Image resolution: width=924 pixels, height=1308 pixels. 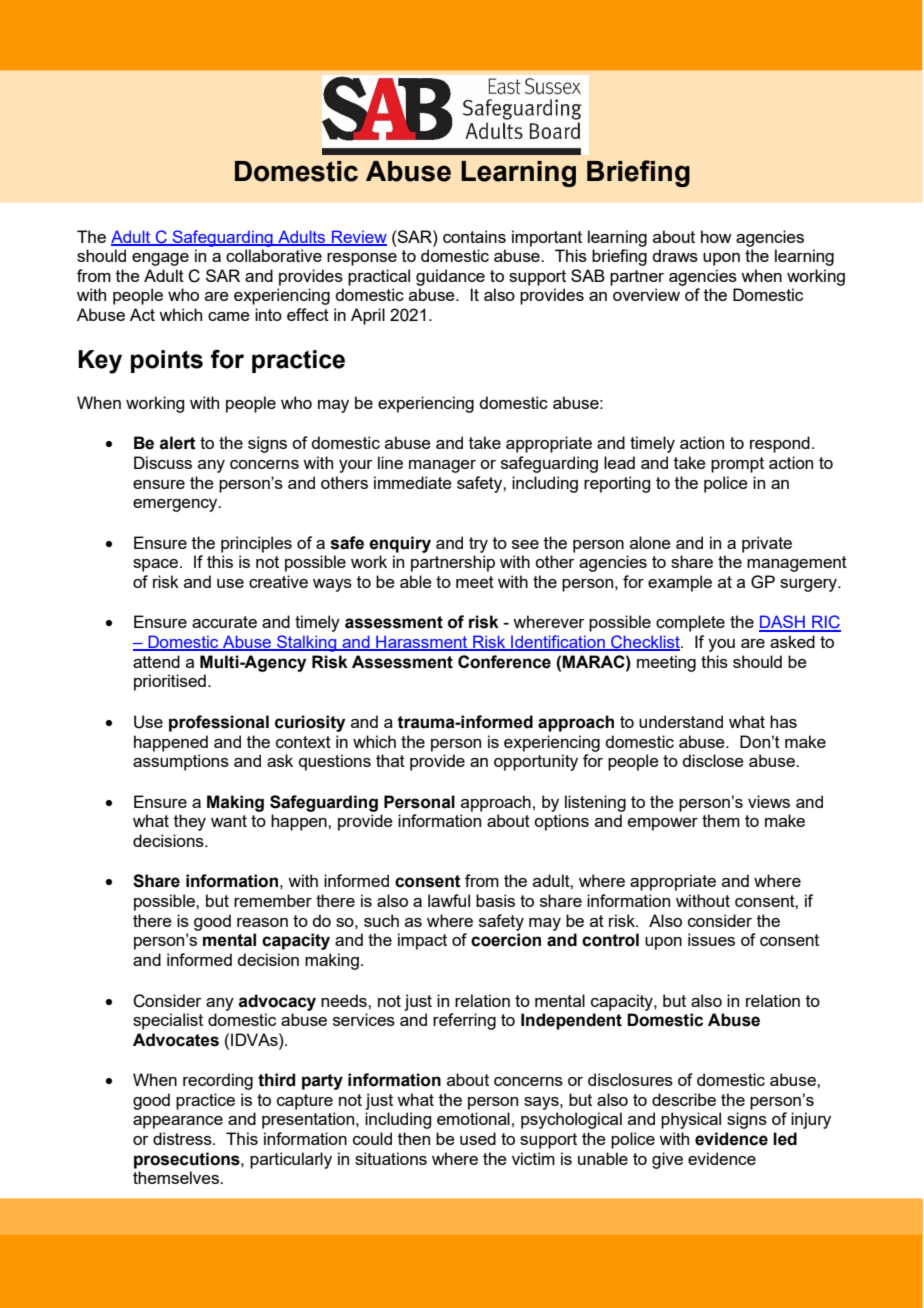 What do you see at coordinates (163, 462) in the page?
I see `Discuss` at bounding box center [163, 462].
